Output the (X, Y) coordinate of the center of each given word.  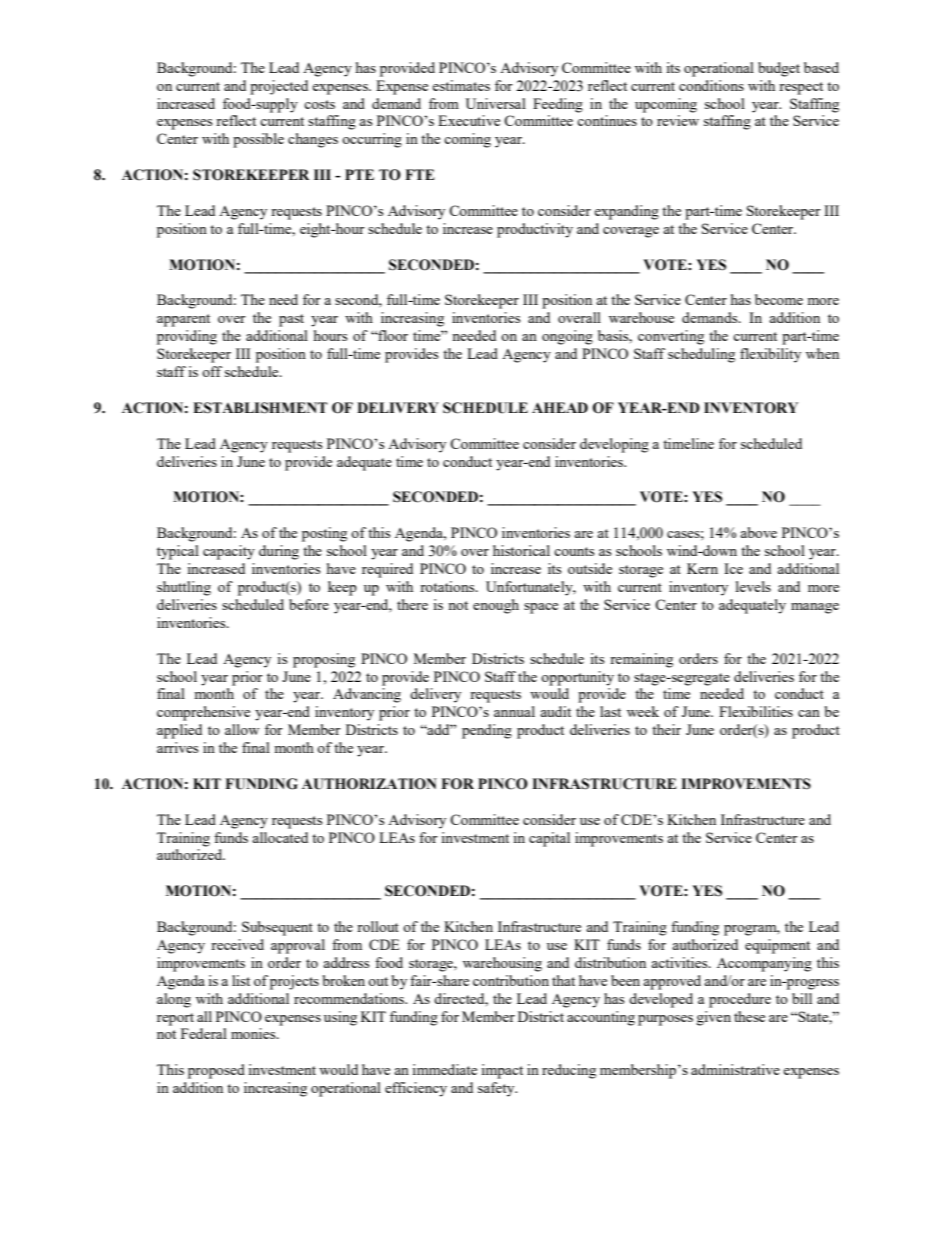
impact (502, 1071)
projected (279, 87)
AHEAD (560, 407)
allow (242, 729)
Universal (495, 103)
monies (254, 1033)
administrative (735, 1069)
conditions (711, 85)
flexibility (770, 355)
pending (487, 731)
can (809, 713)
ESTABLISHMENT (260, 408)
